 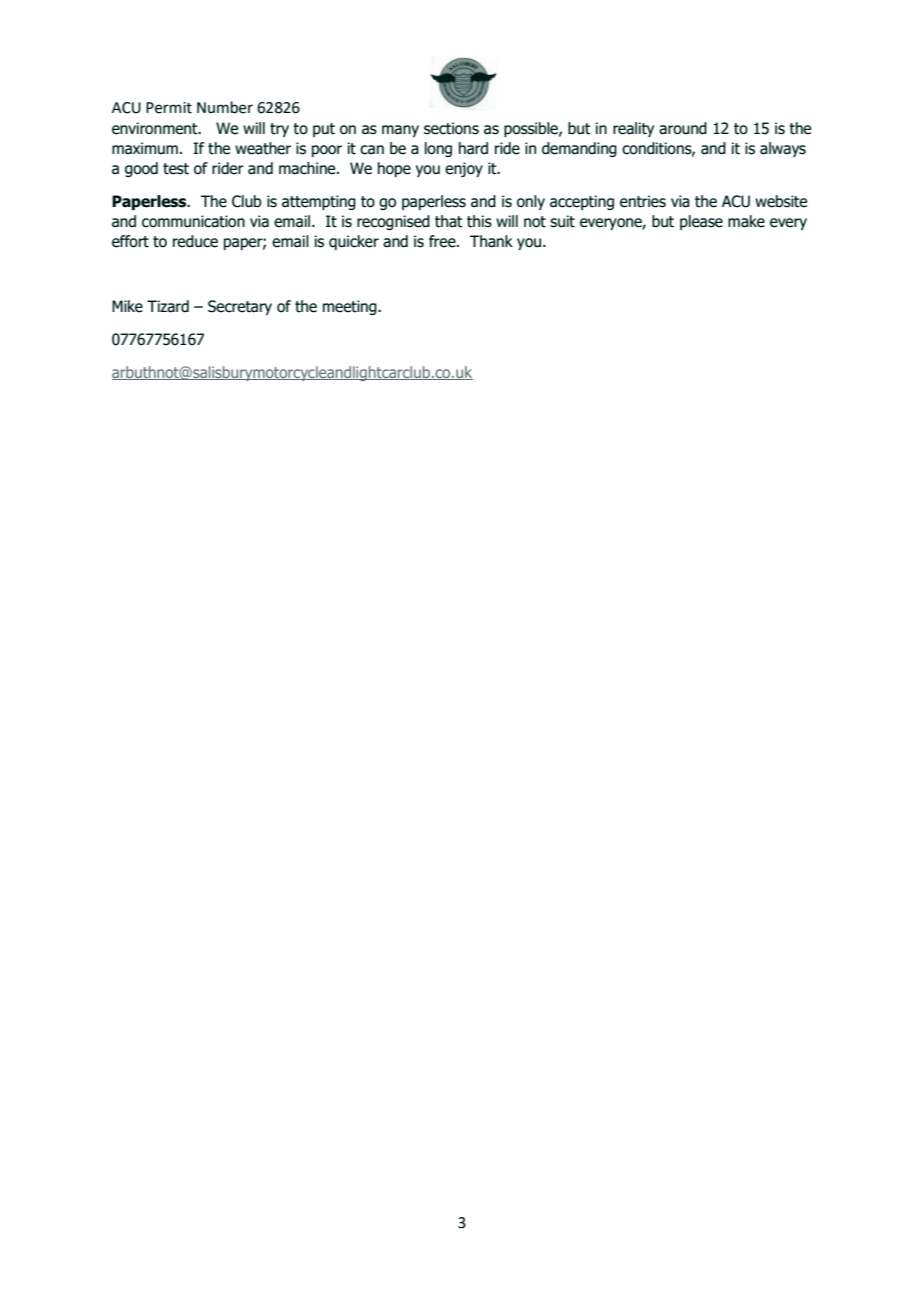 I want to click on test, so click(x=176, y=169).
